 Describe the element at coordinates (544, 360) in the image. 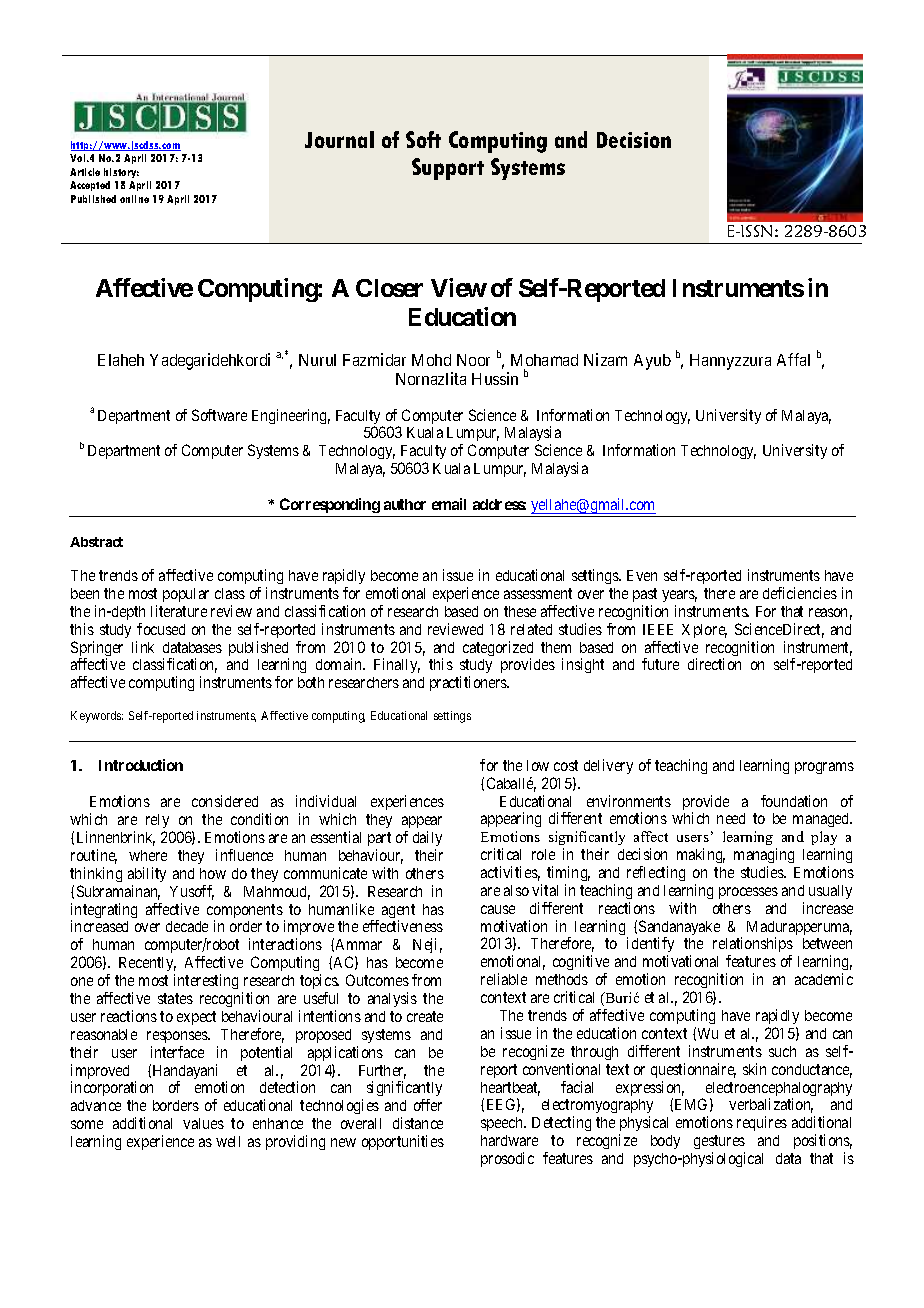

I see `Mohamad` at that location.
